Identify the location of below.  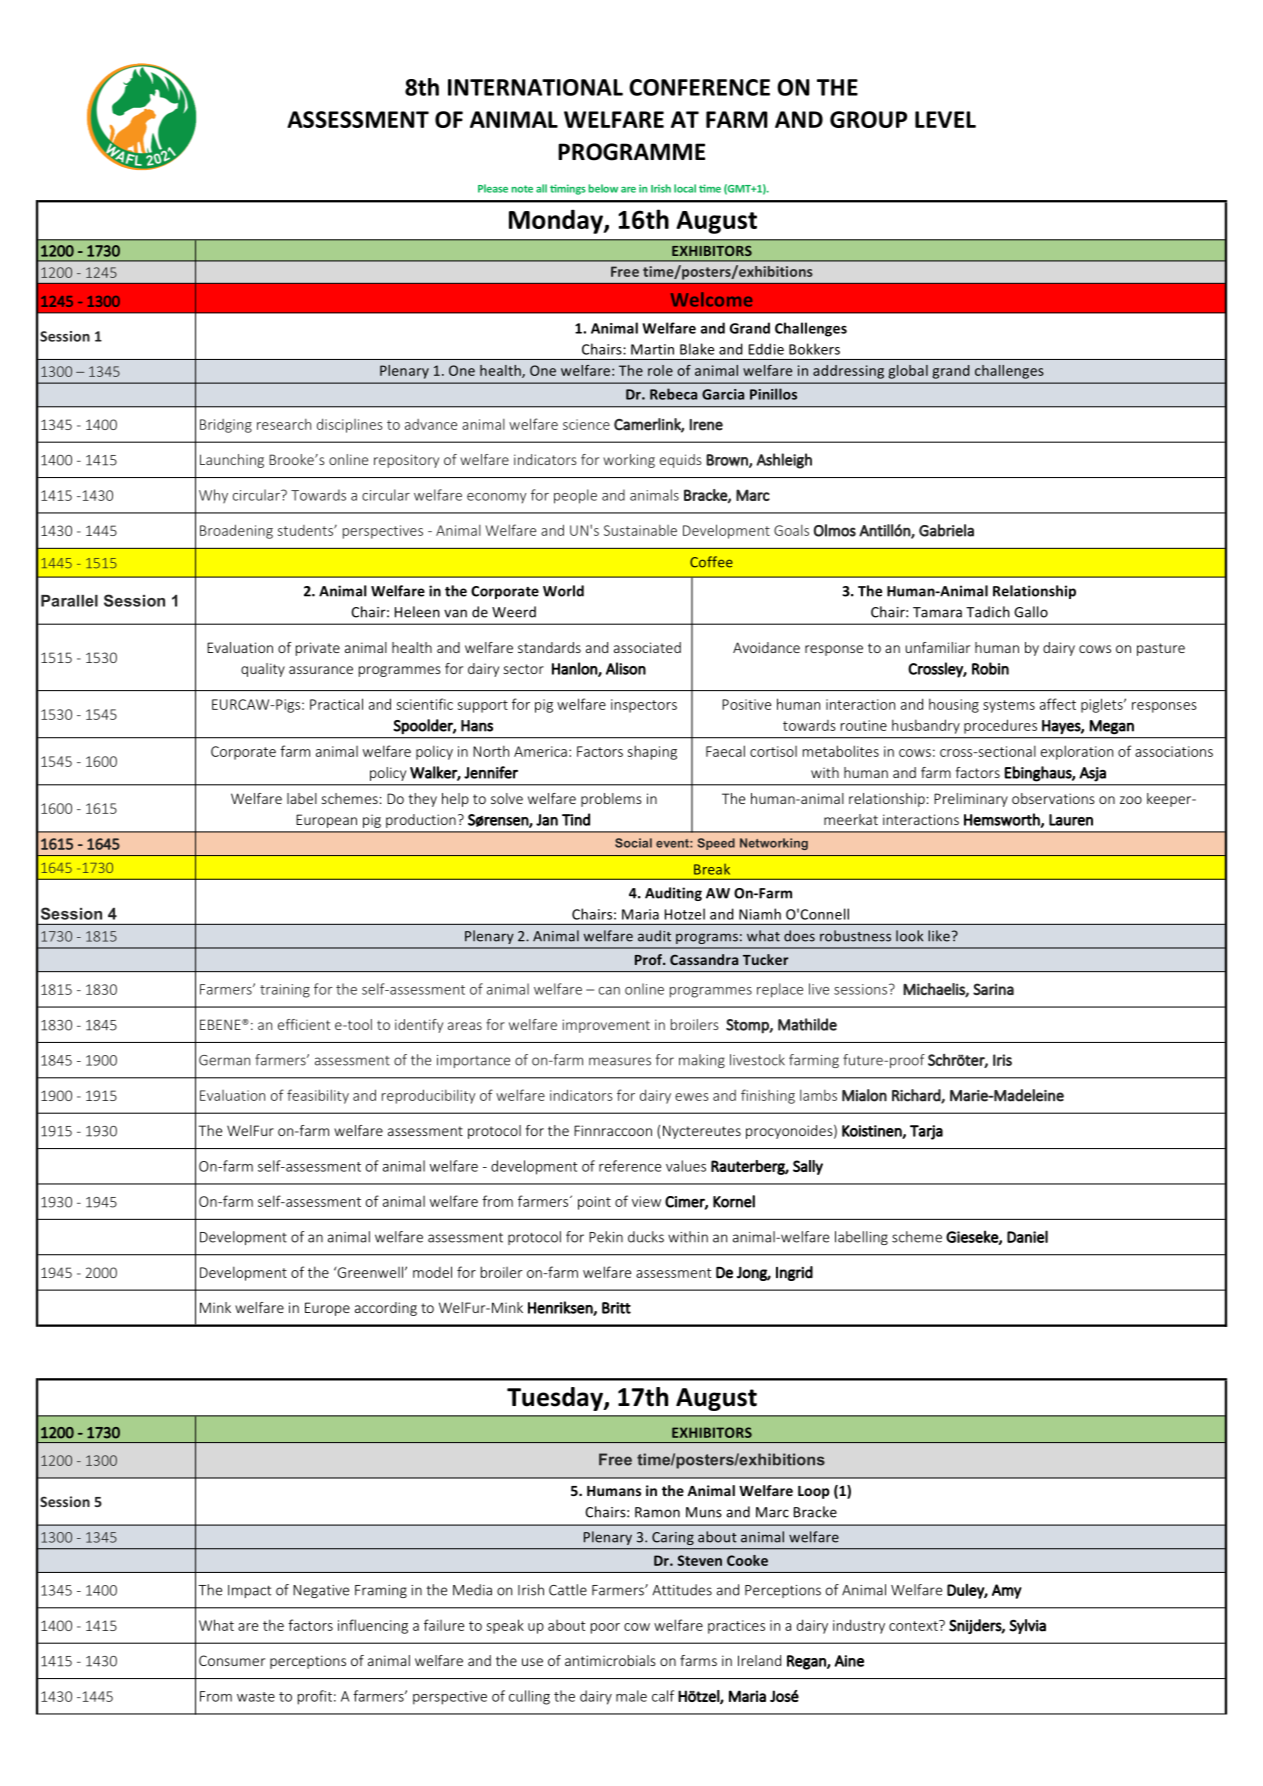
(603, 188).
